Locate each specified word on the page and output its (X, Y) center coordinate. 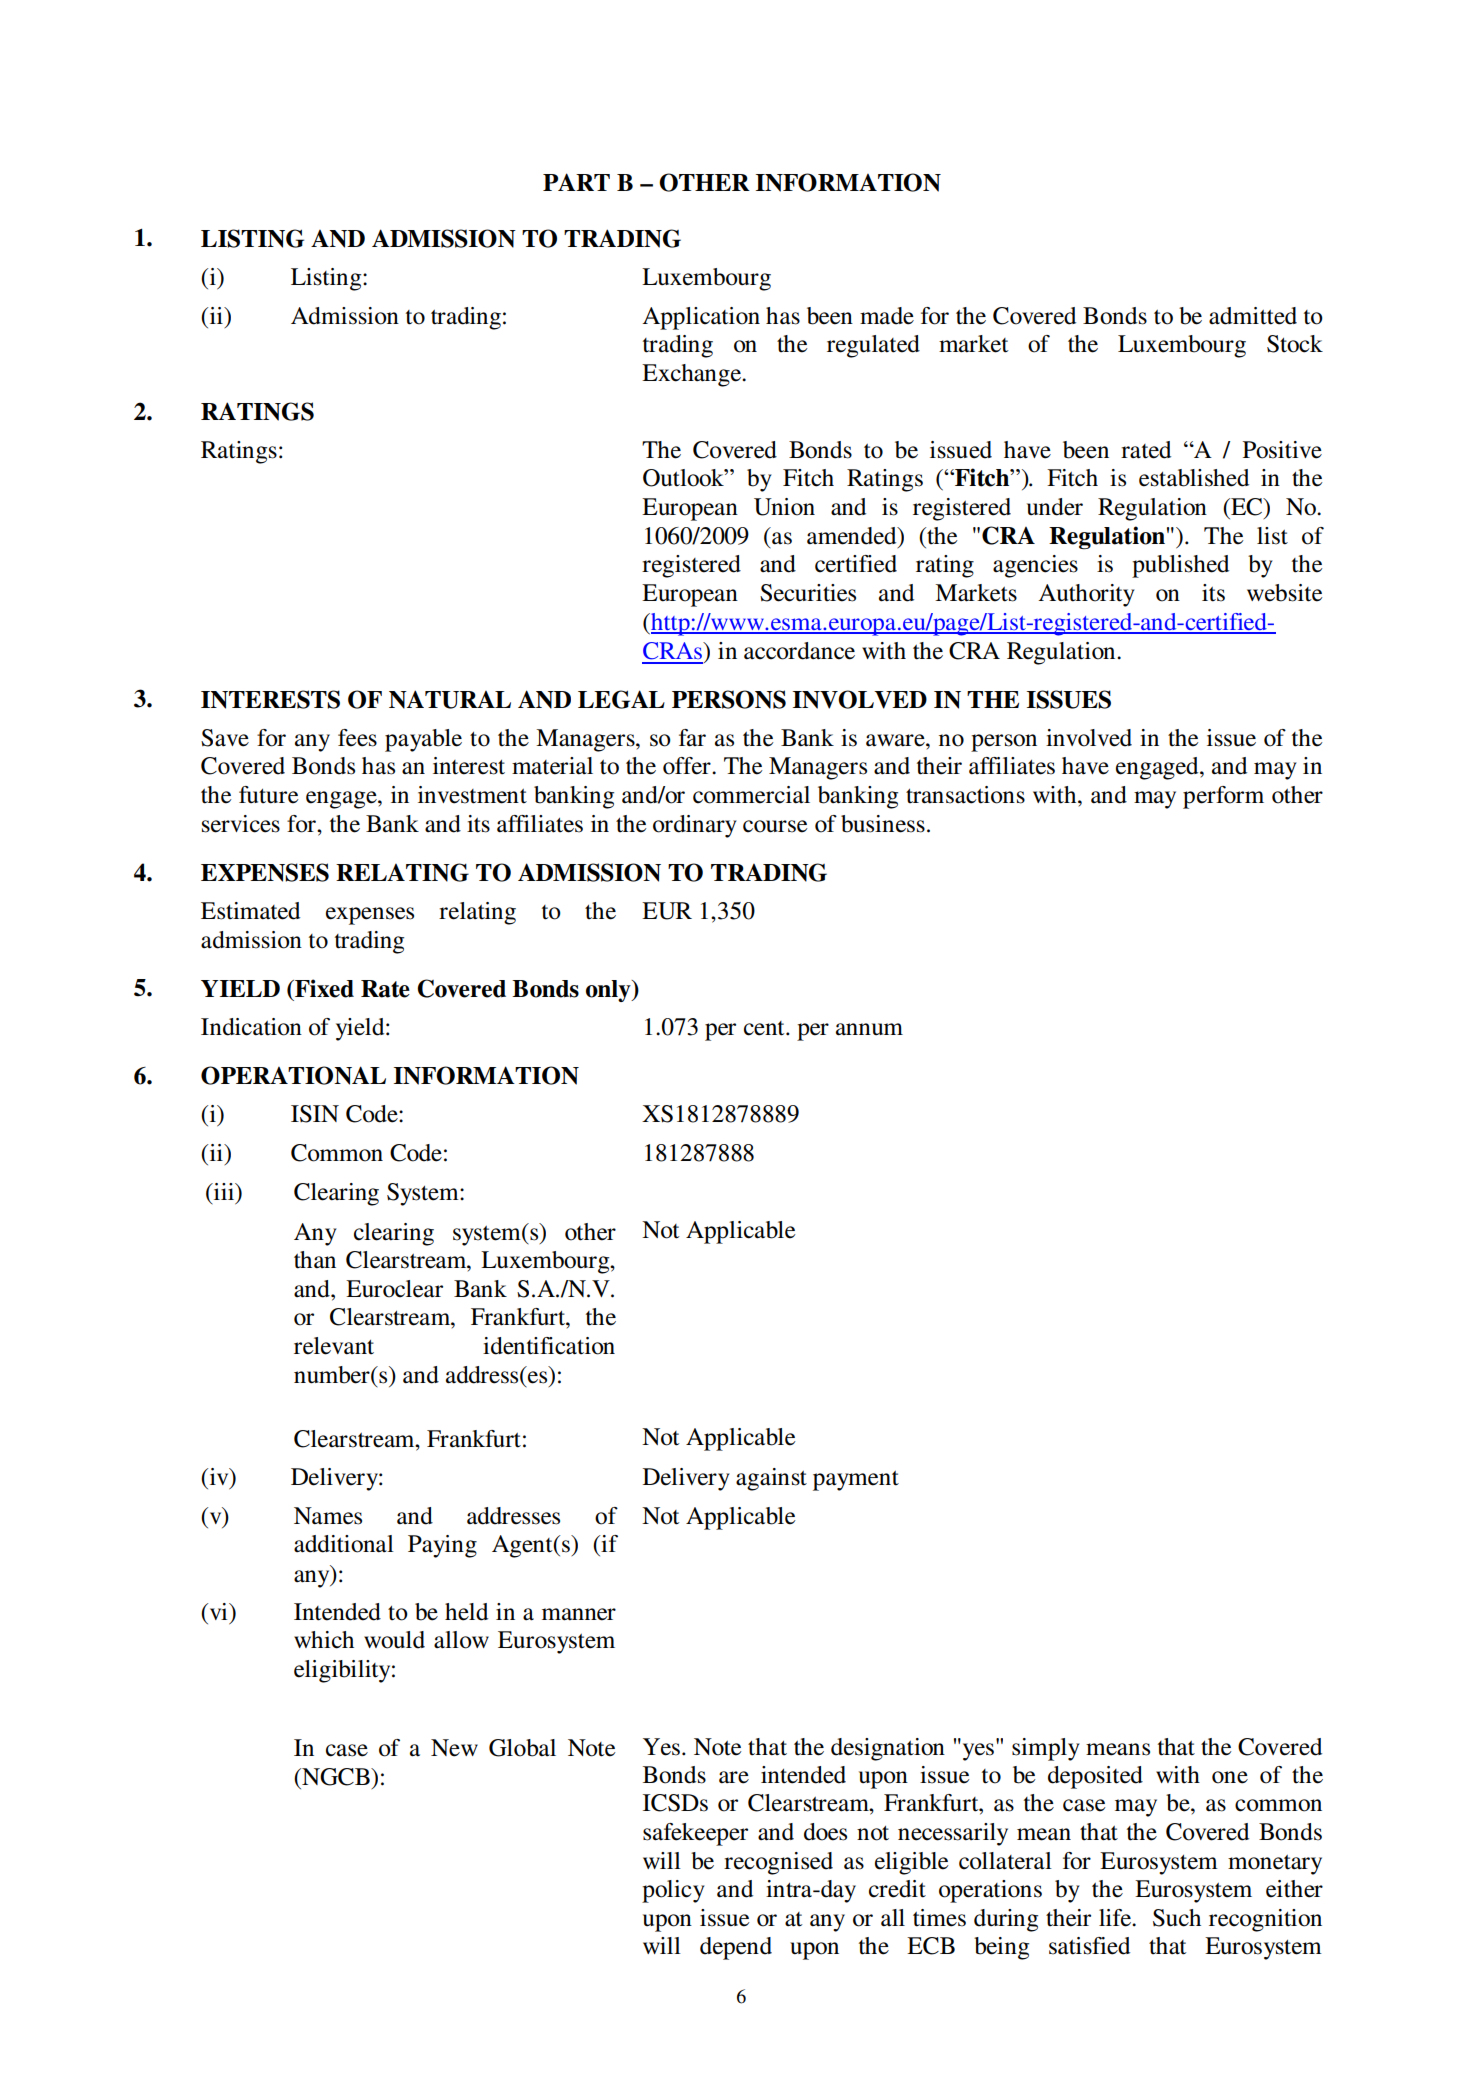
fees (357, 738)
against (771, 1479)
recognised (778, 1863)
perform (1223, 797)
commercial (751, 795)
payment (856, 1481)
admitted (1253, 316)
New (454, 1748)
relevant (334, 1346)
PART (576, 182)
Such (1177, 1918)
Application (701, 318)
